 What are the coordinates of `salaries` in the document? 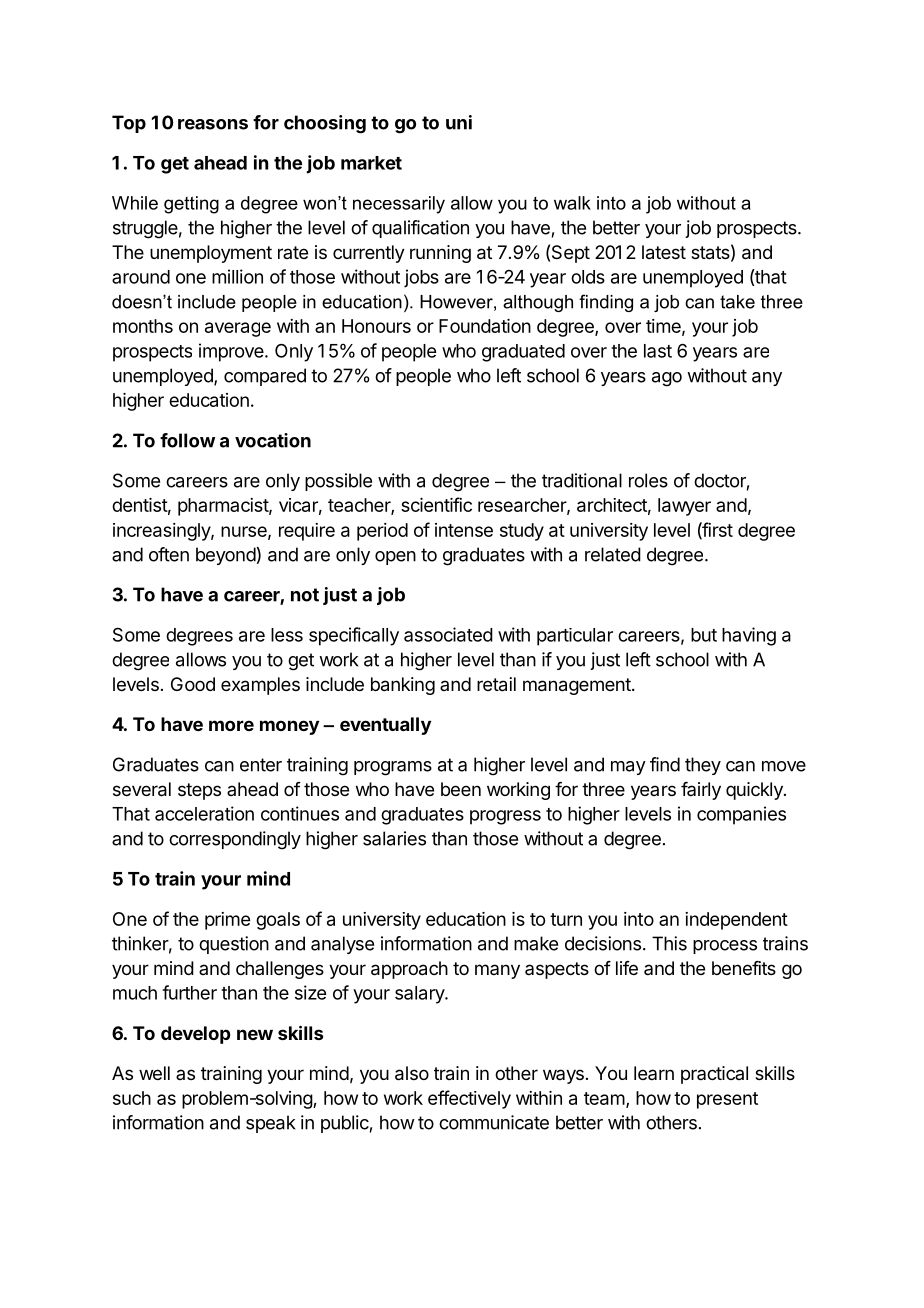 It's located at (394, 838).
